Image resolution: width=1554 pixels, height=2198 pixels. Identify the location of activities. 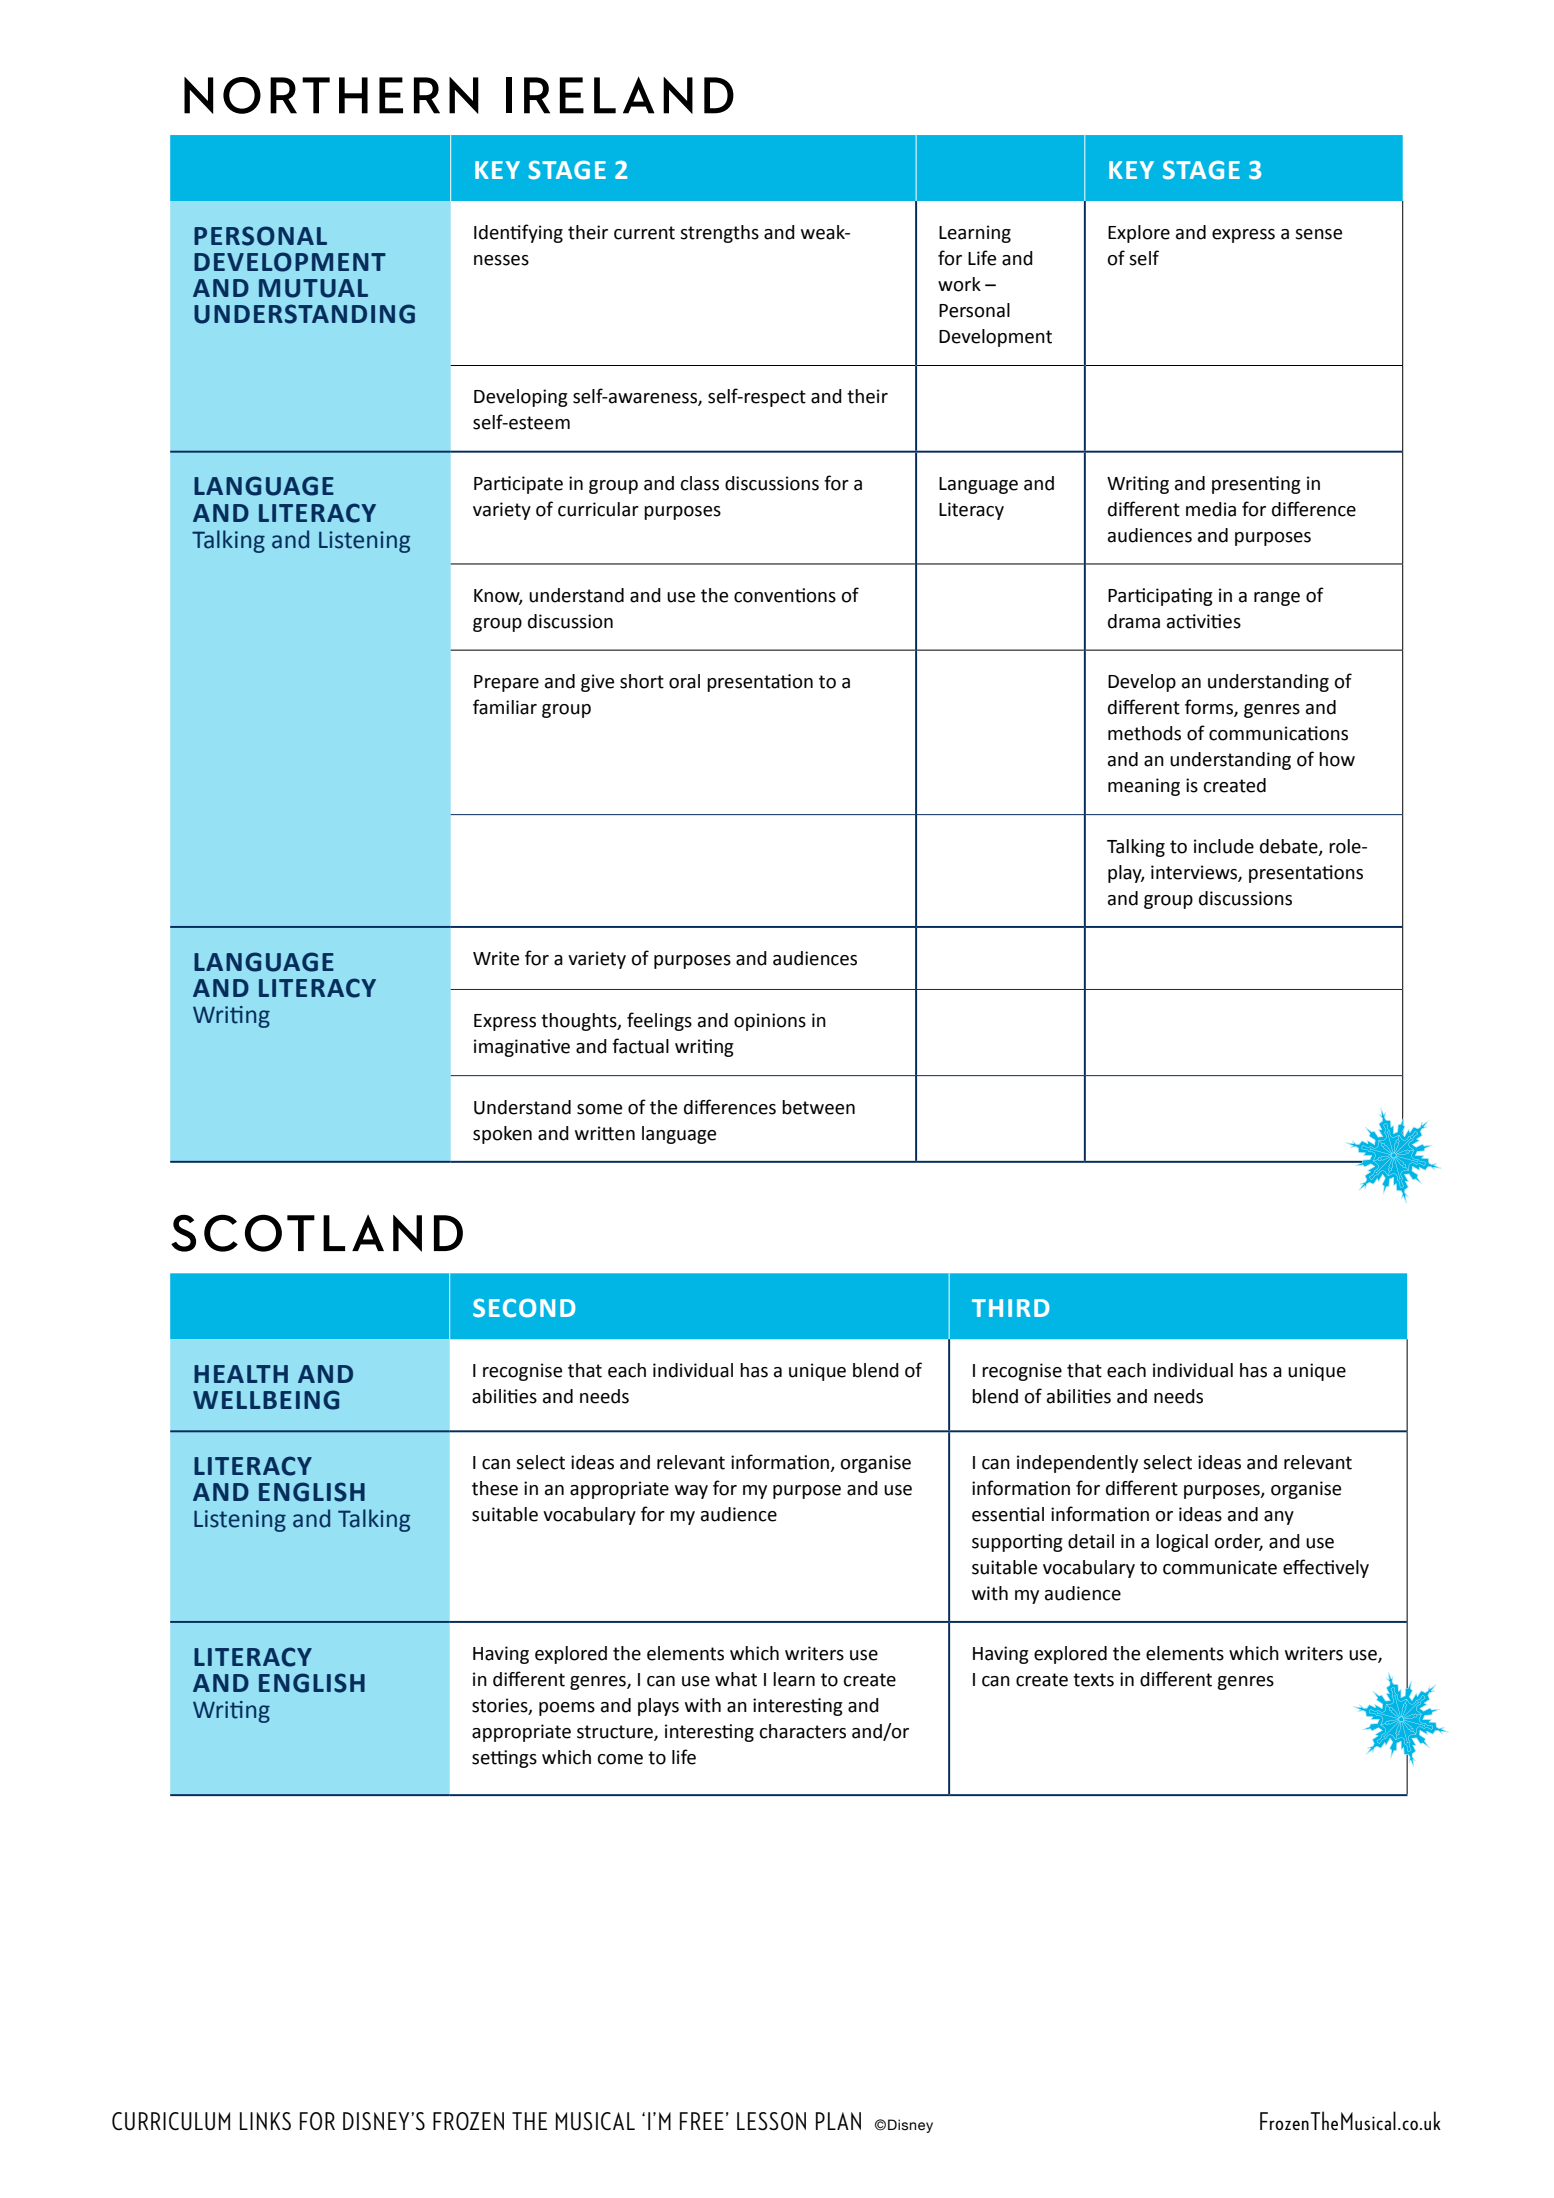
(1204, 621).
